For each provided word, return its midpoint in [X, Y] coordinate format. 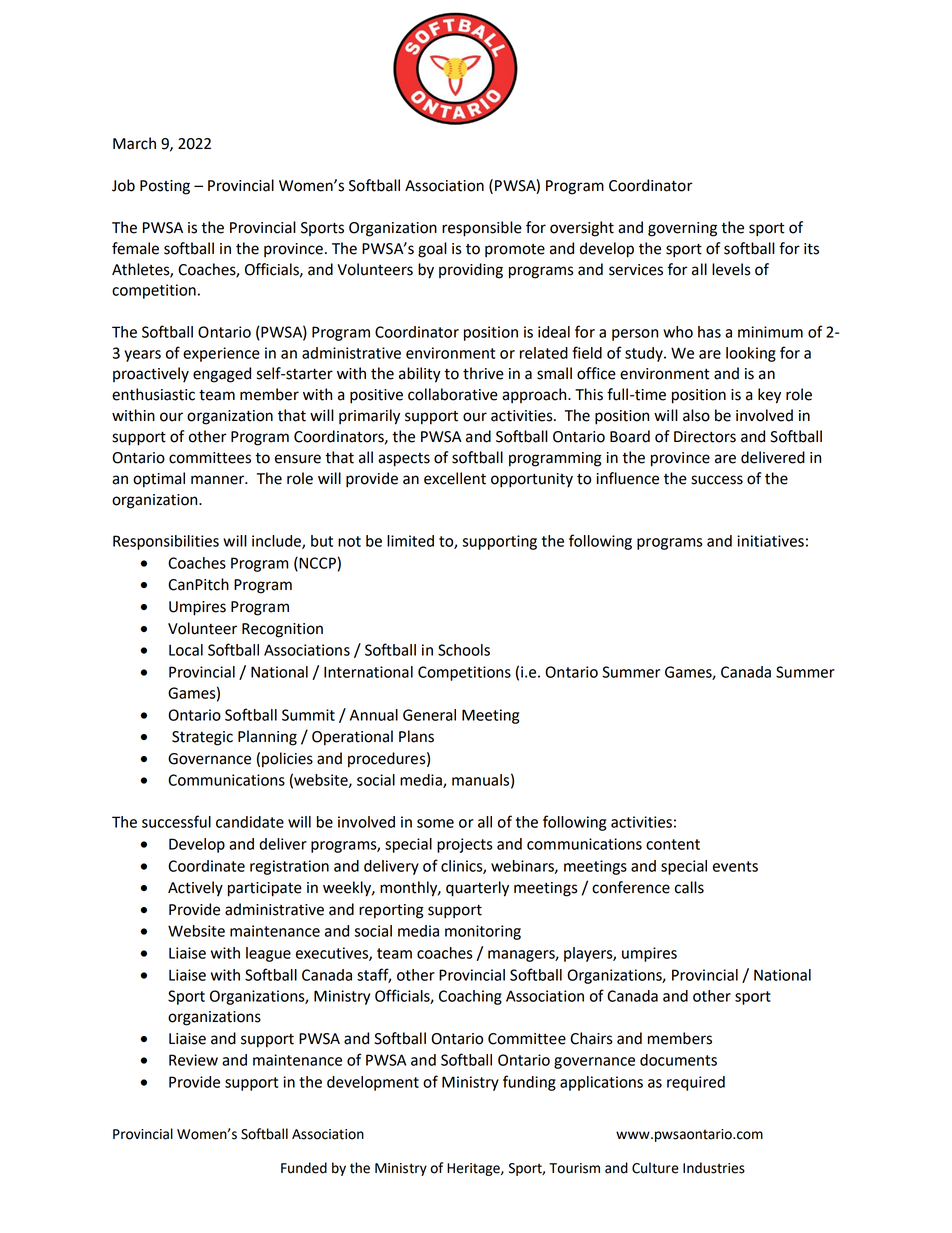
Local [186, 650]
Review [193, 1060]
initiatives [770, 541]
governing [682, 229]
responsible [482, 229]
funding [529, 1083]
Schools [464, 650]
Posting [165, 187]
